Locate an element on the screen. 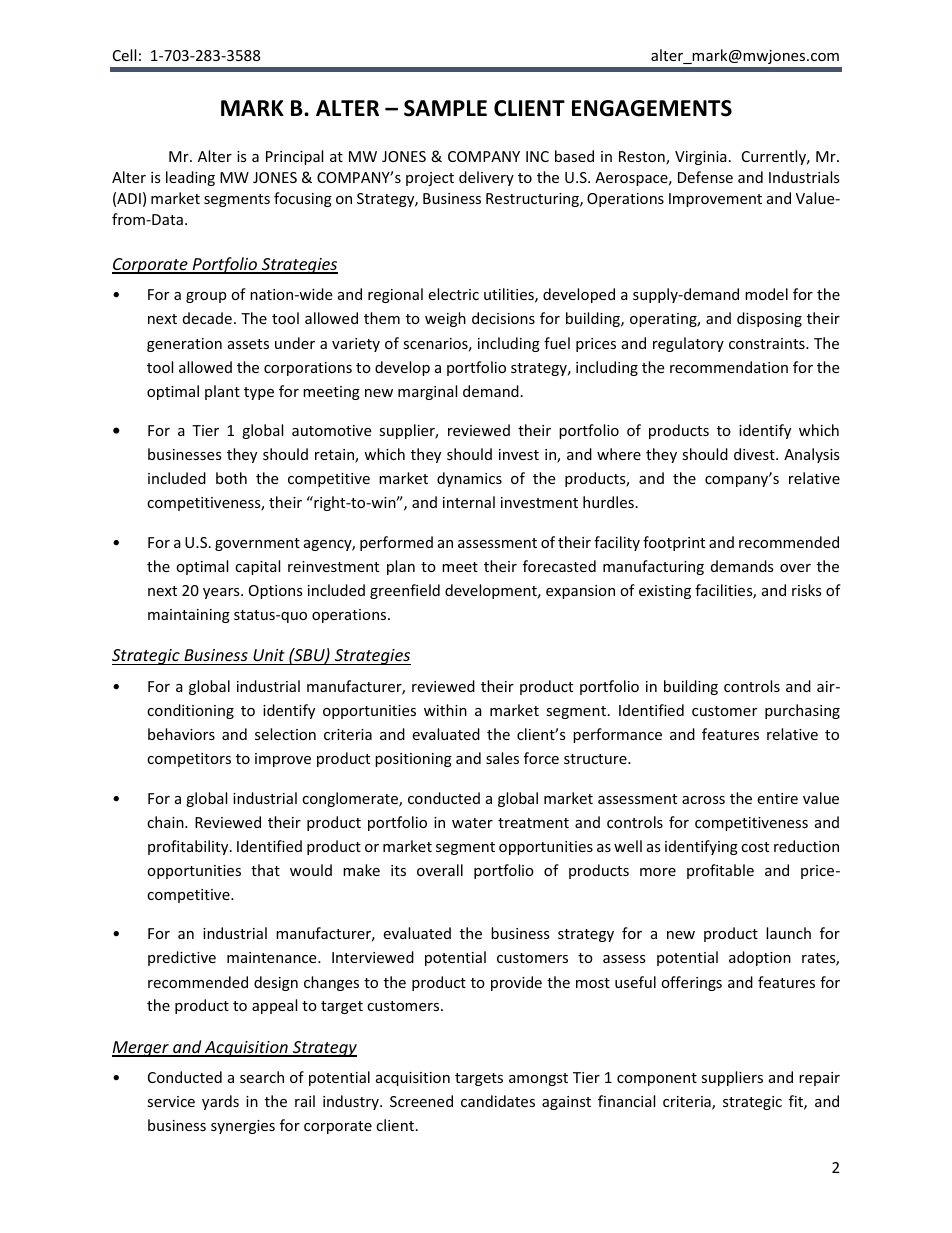  water is located at coordinates (472, 823).
